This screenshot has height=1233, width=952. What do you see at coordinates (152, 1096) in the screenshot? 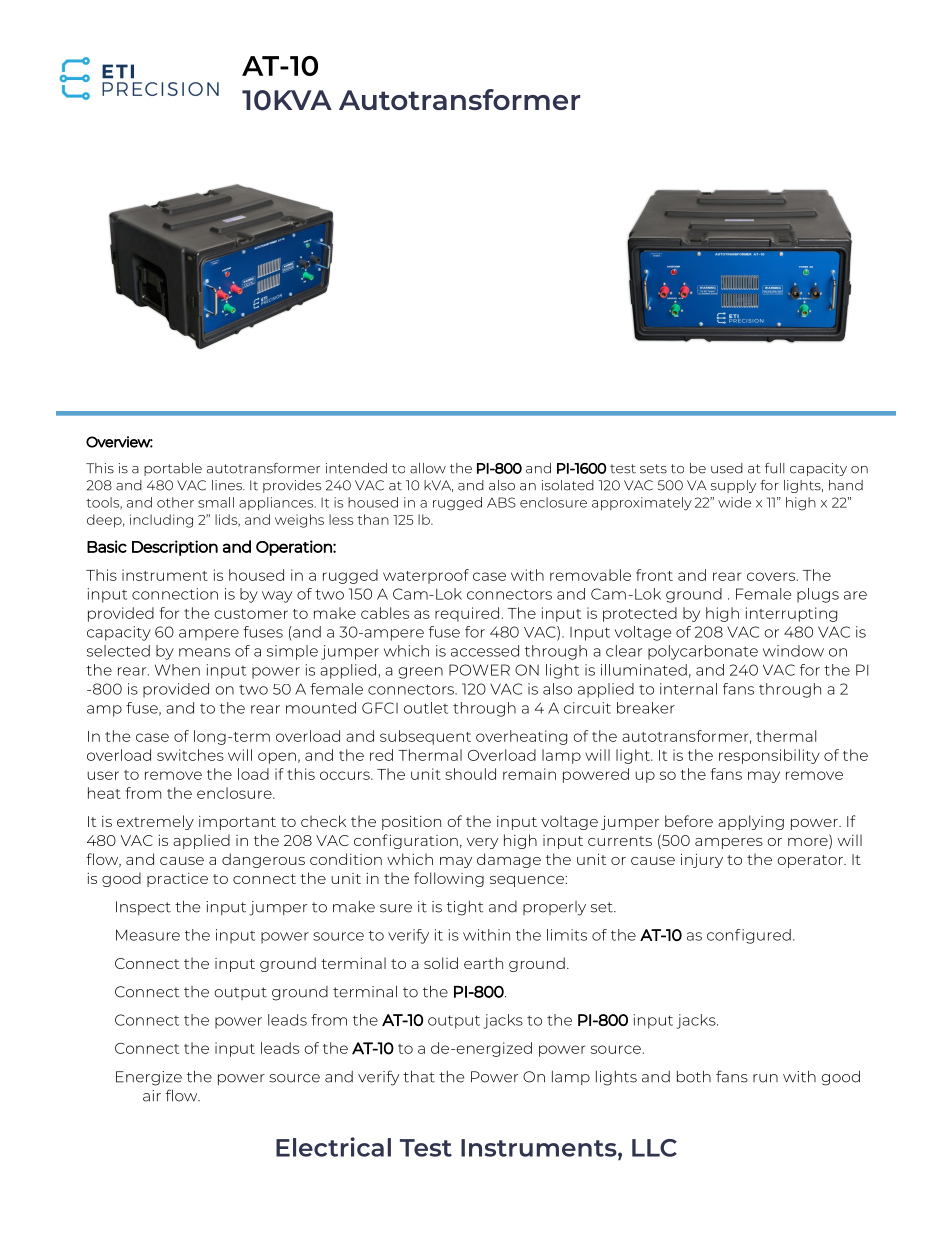
I see `air` at bounding box center [152, 1096].
